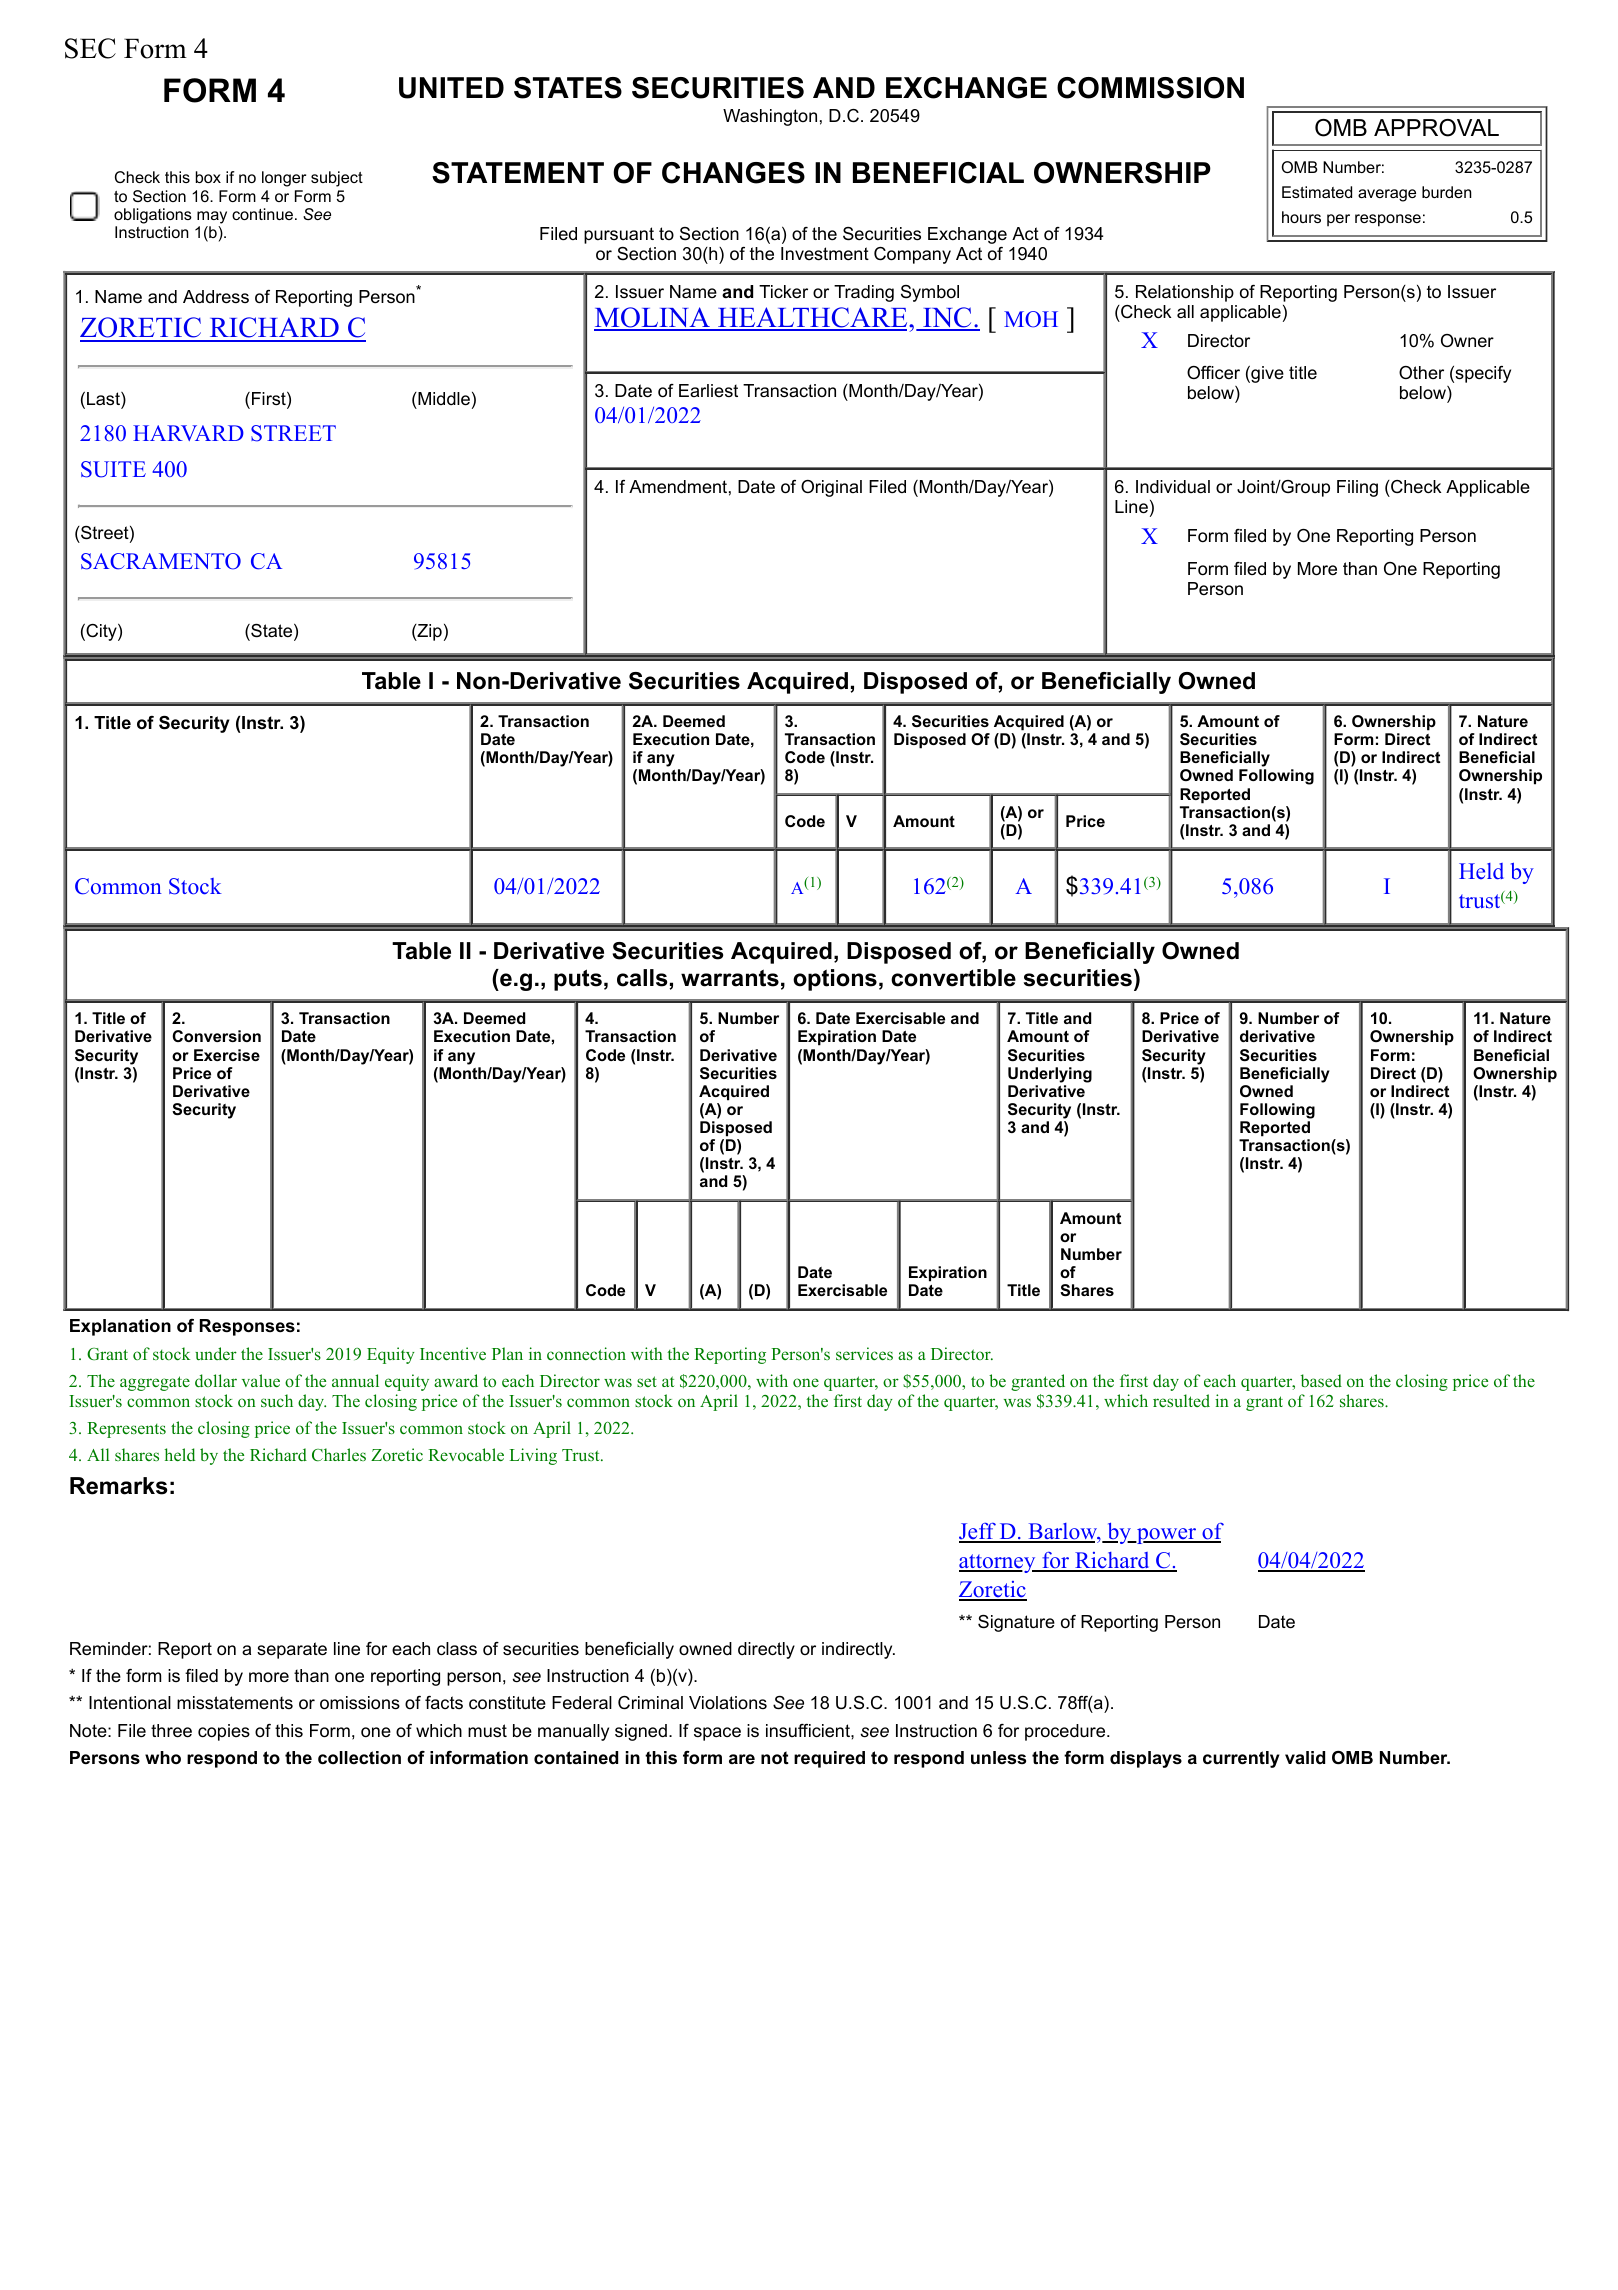 The height and width of the screenshot is (2290, 1618). What do you see at coordinates (770, 117) in the screenshot?
I see `Washington` at bounding box center [770, 117].
